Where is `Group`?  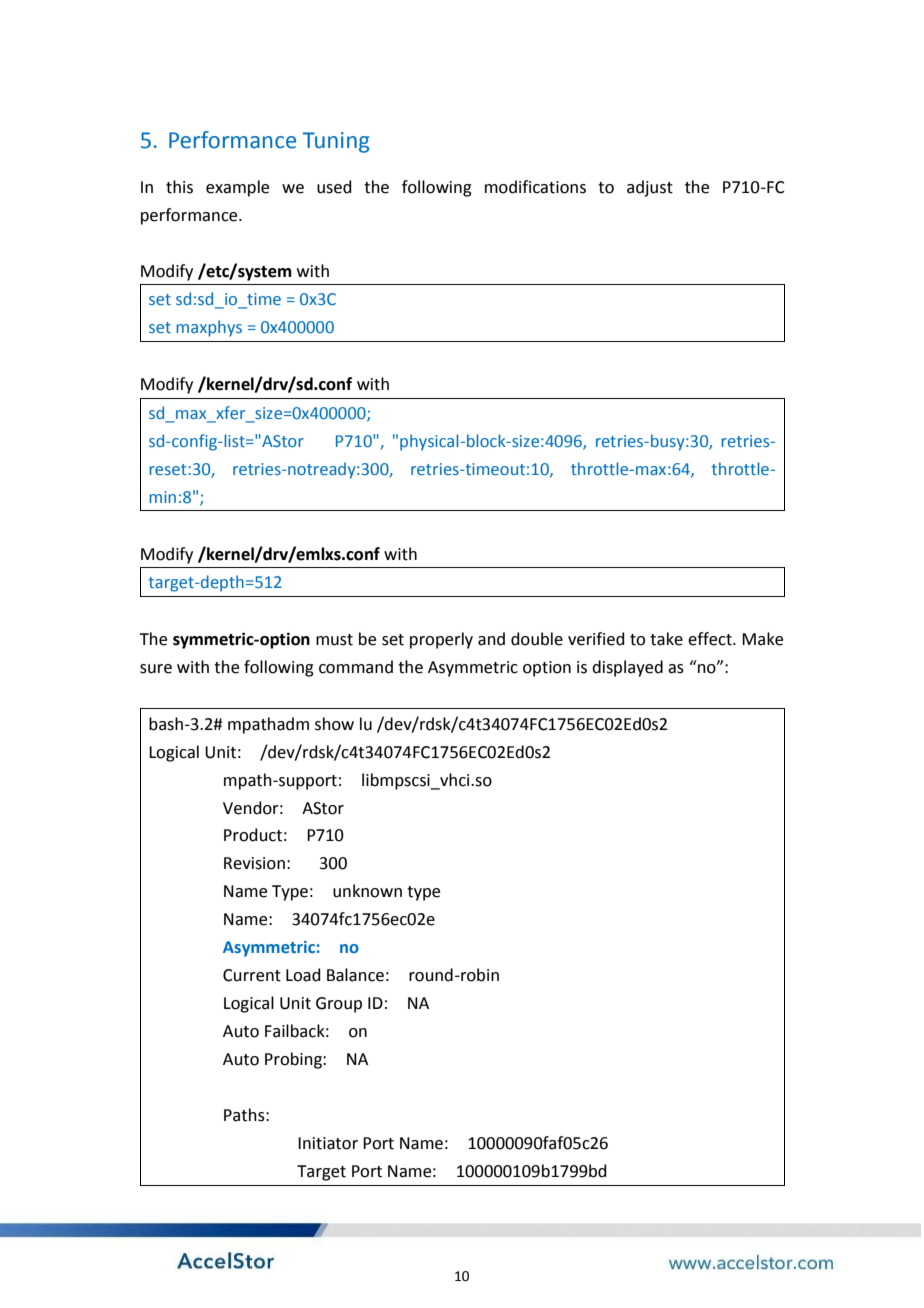 Group is located at coordinates (339, 1005).
